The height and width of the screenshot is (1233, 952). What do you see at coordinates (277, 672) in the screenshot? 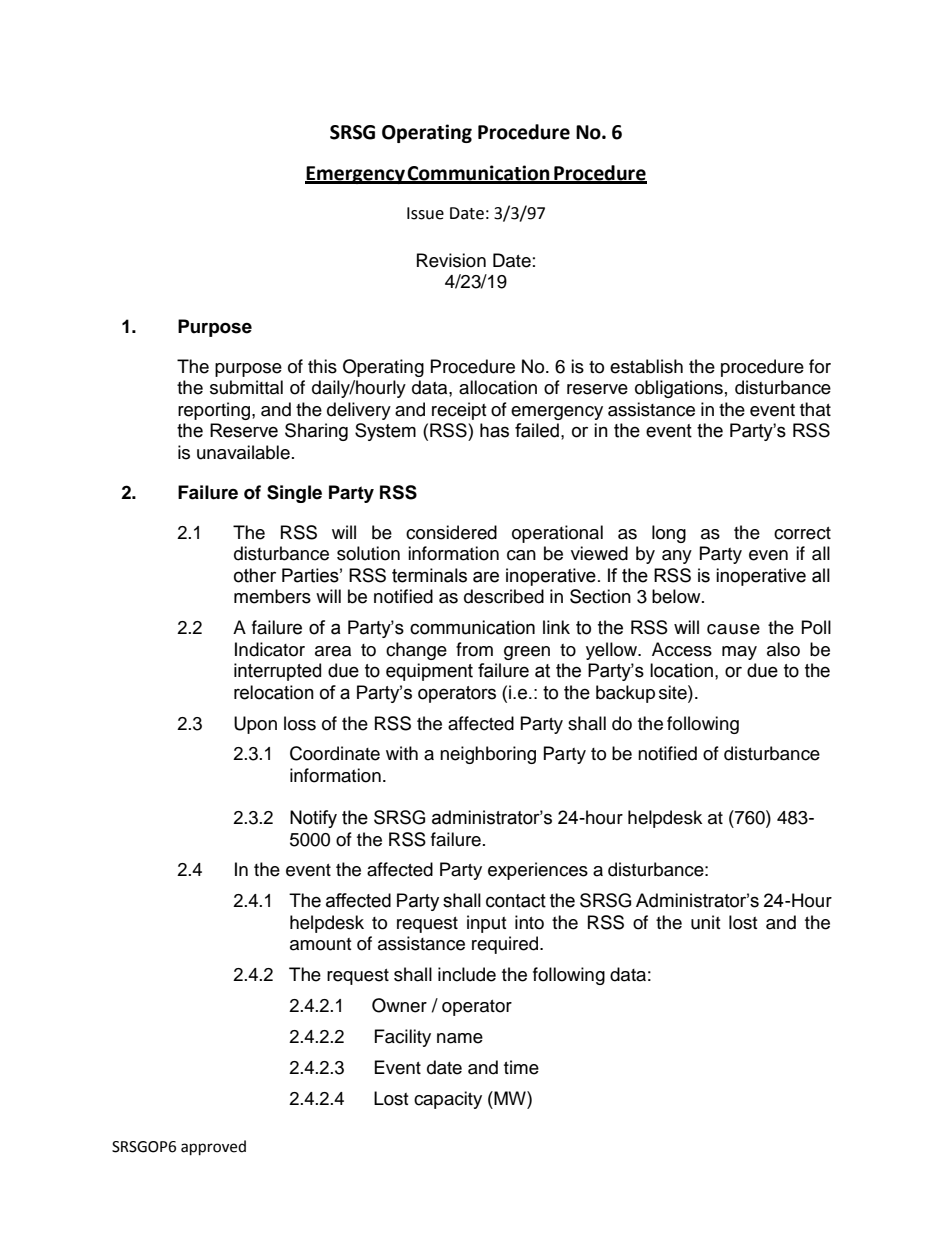
I see `interrupted` at bounding box center [277, 672].
